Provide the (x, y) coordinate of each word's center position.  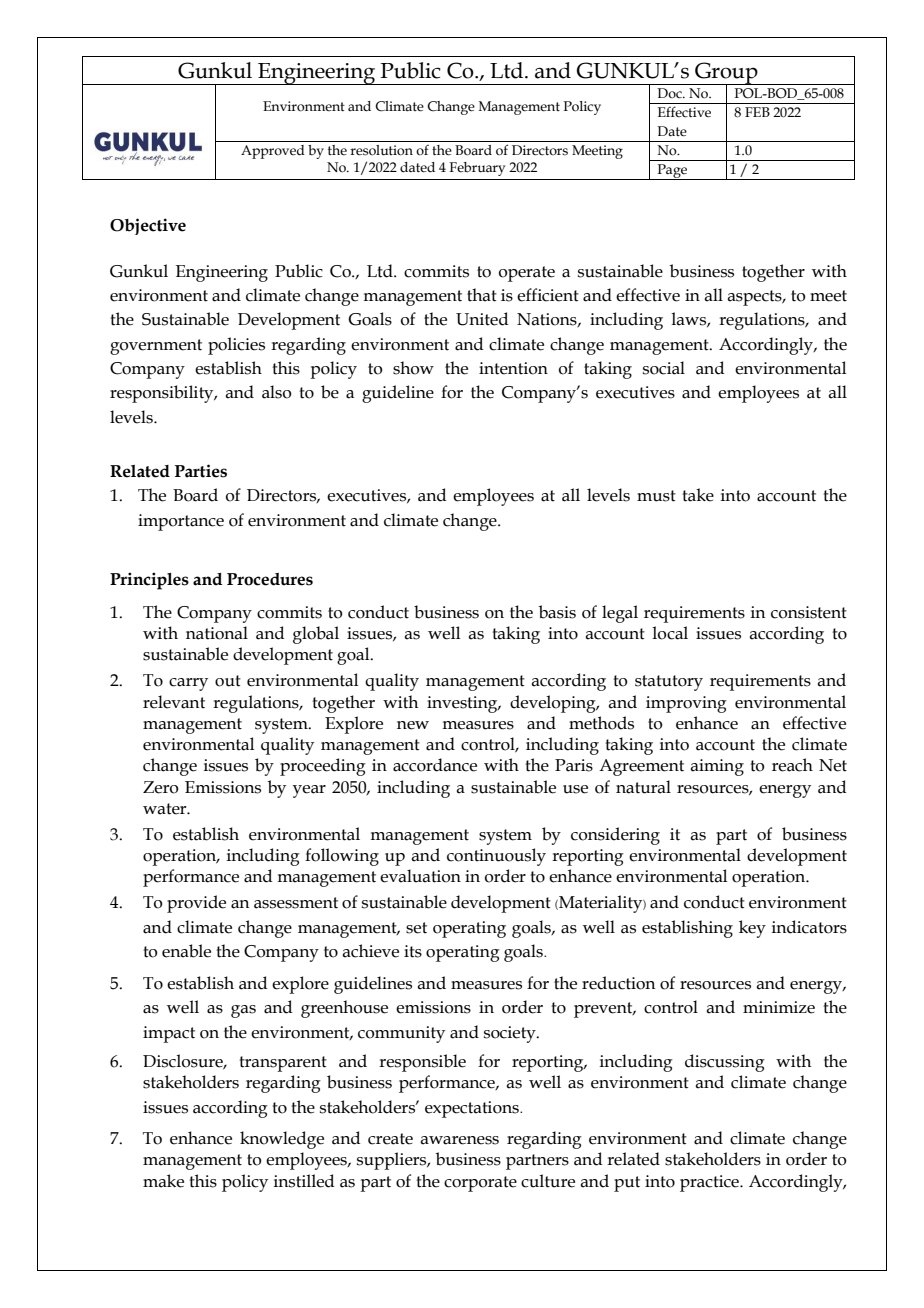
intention (513, 368)
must (656, 496)
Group (726, 74)
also (277, 392)
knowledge (282, 1140)
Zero (161, 787)
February (477, 169)
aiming (717, 767)
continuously (496, 857)
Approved (273, 152)
